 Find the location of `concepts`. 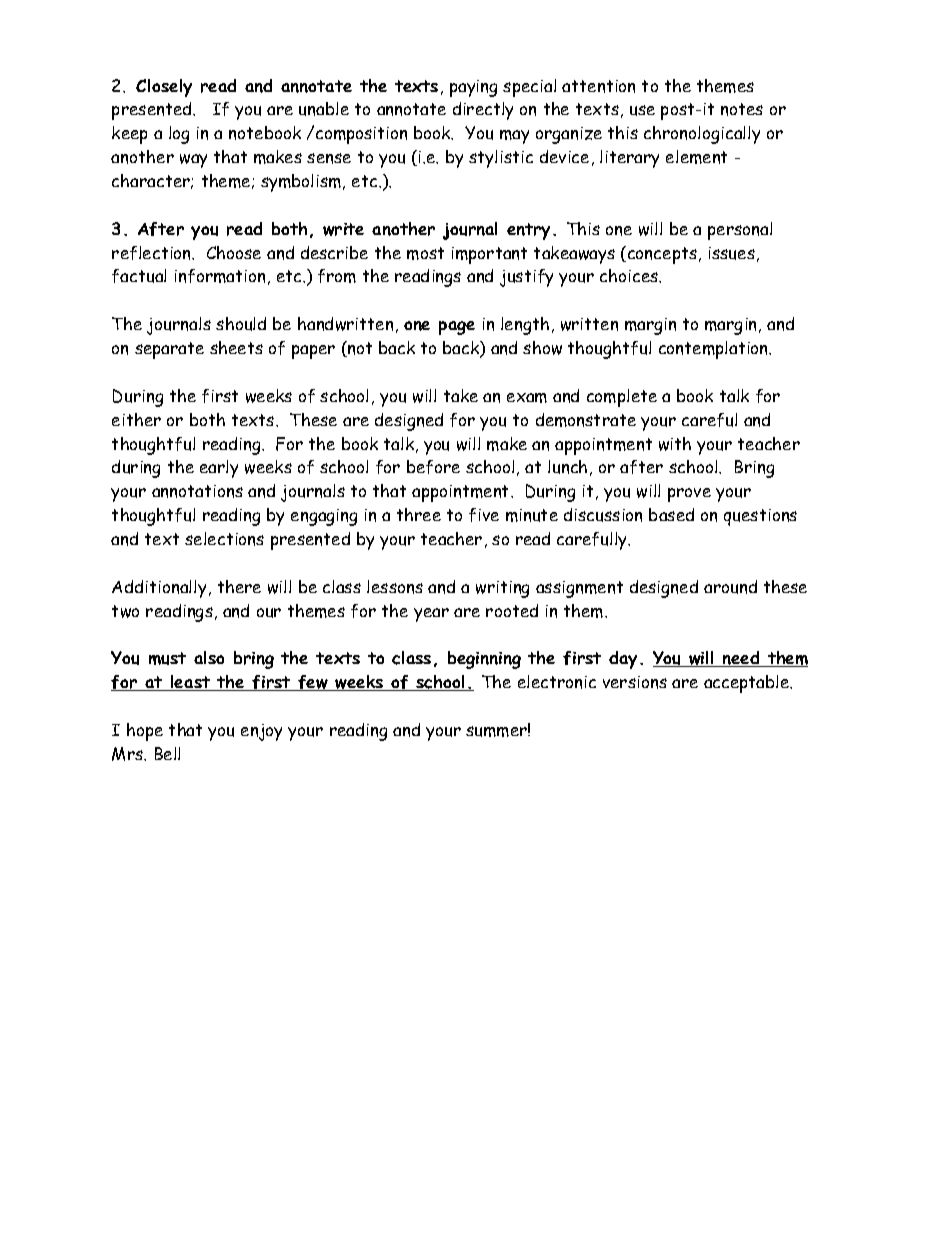

concepts is located at coordinates (662, 255).
